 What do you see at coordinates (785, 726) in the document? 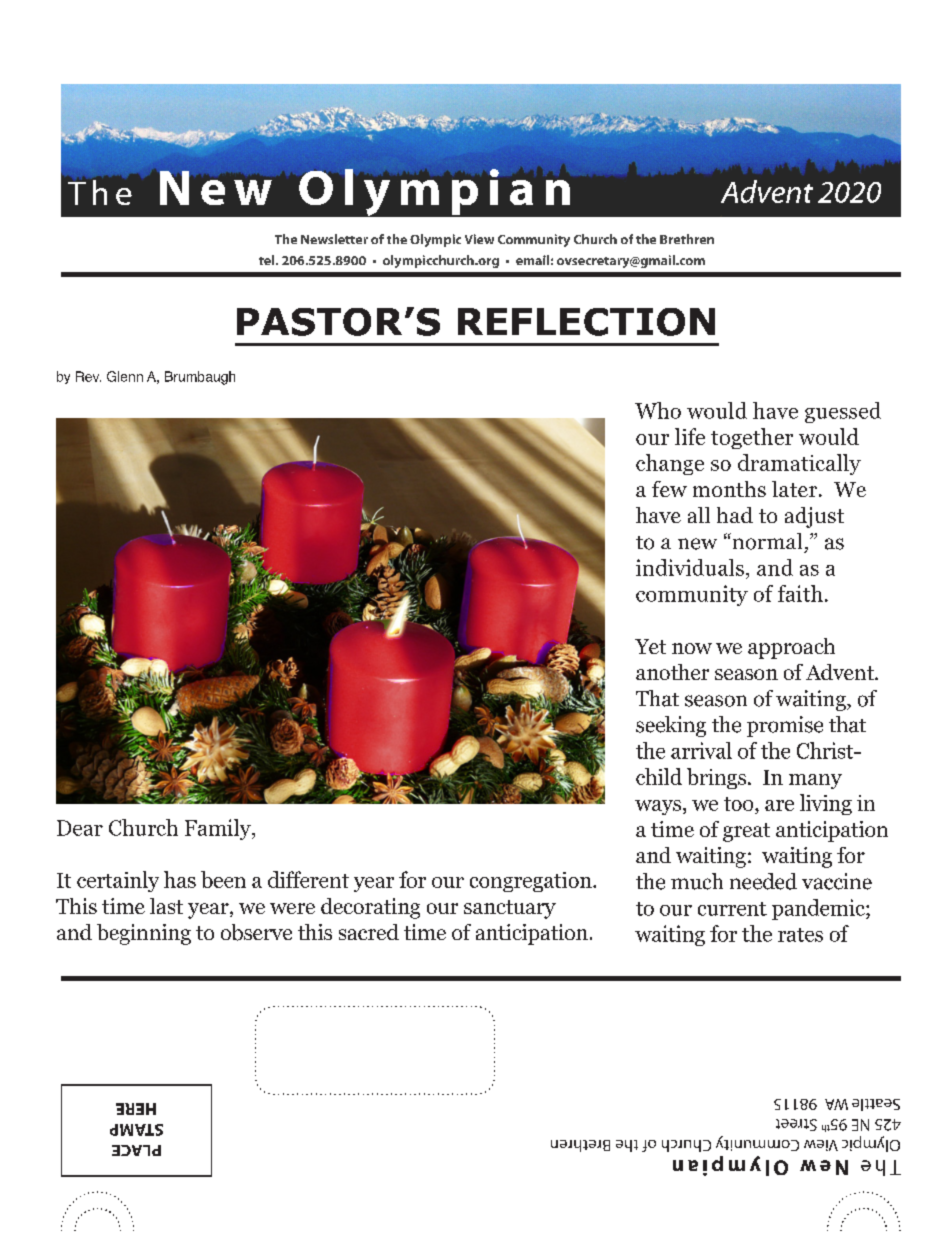
I see `promise` at bounding box center [785, 726].
